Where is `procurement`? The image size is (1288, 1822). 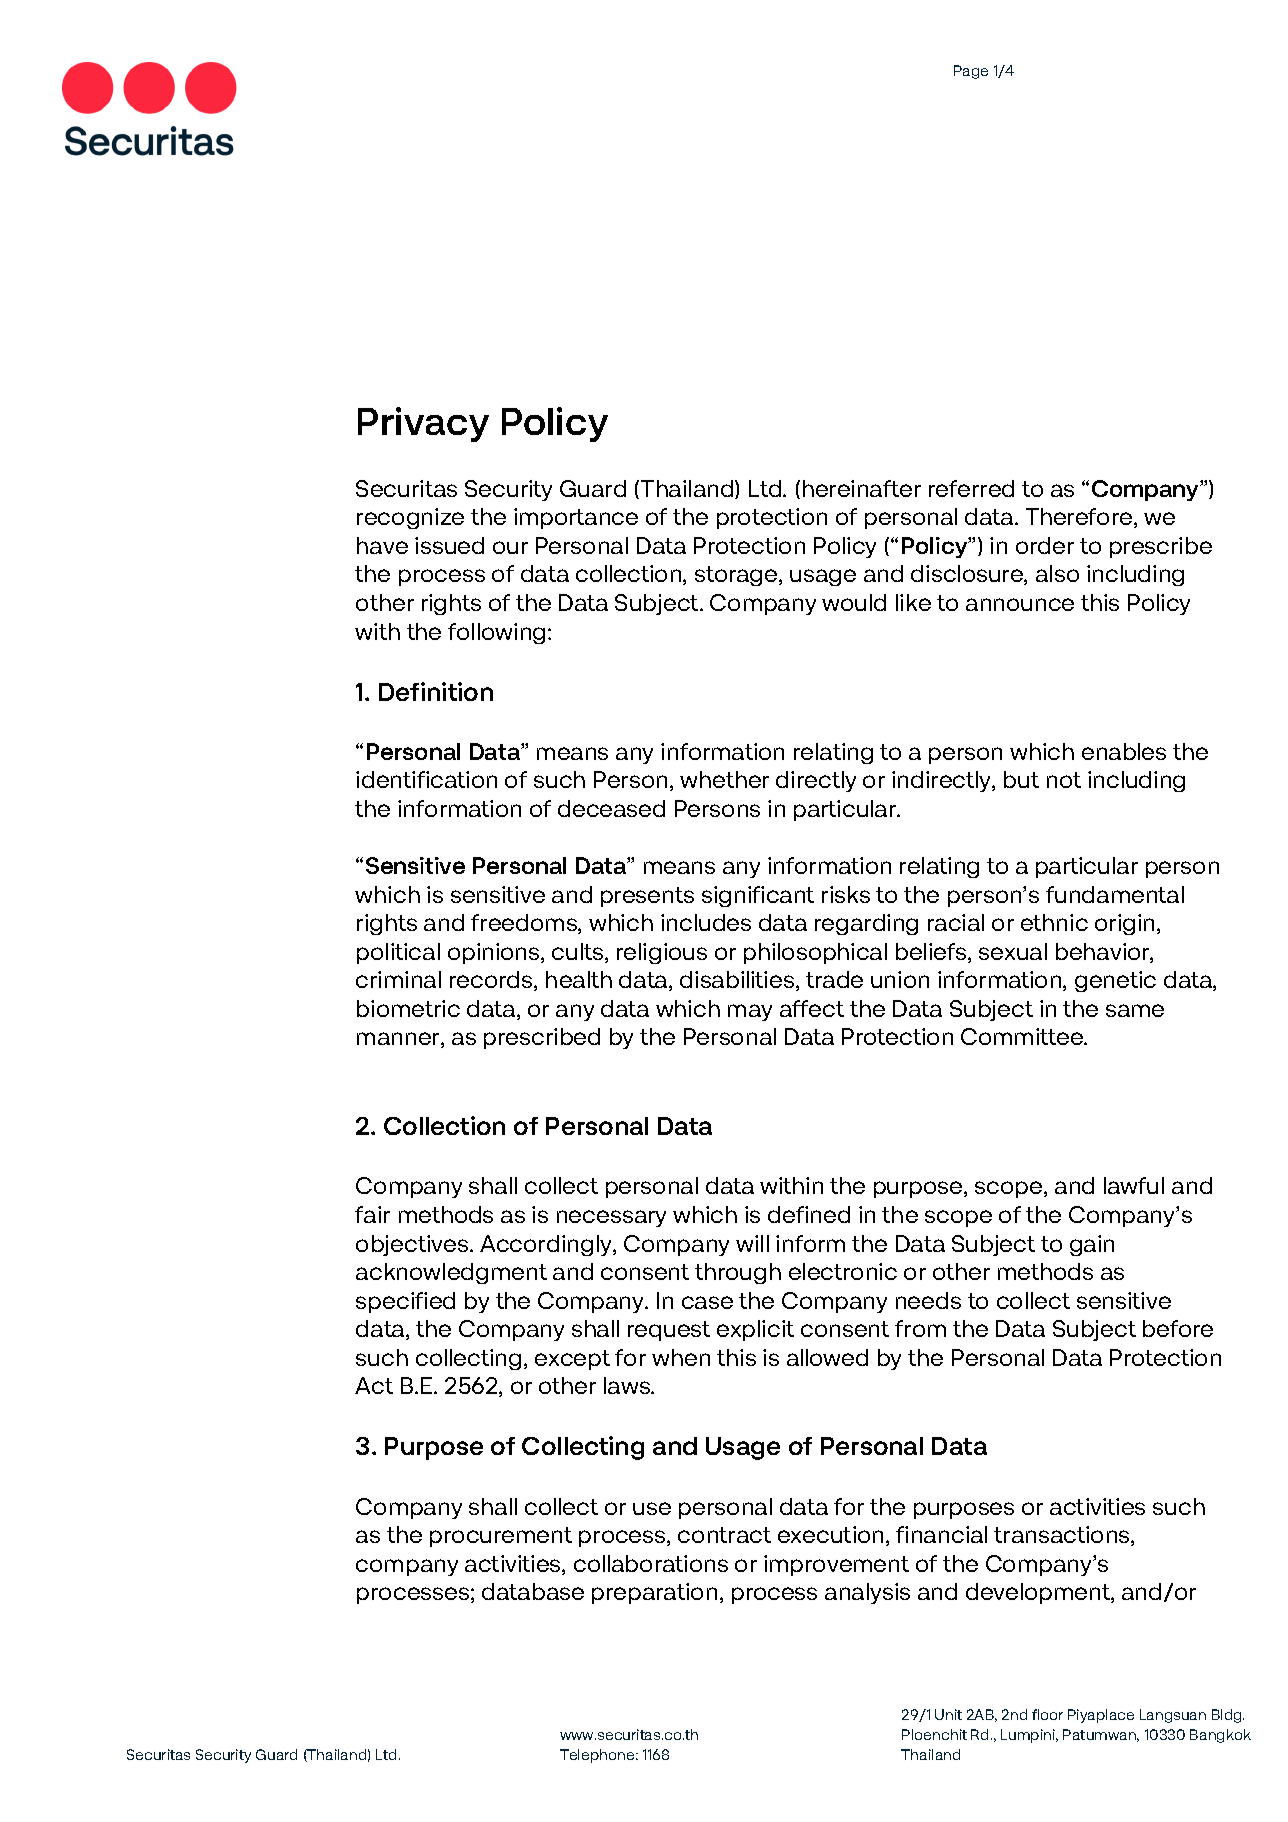
procurement is located at coordinates (501, 1537).
